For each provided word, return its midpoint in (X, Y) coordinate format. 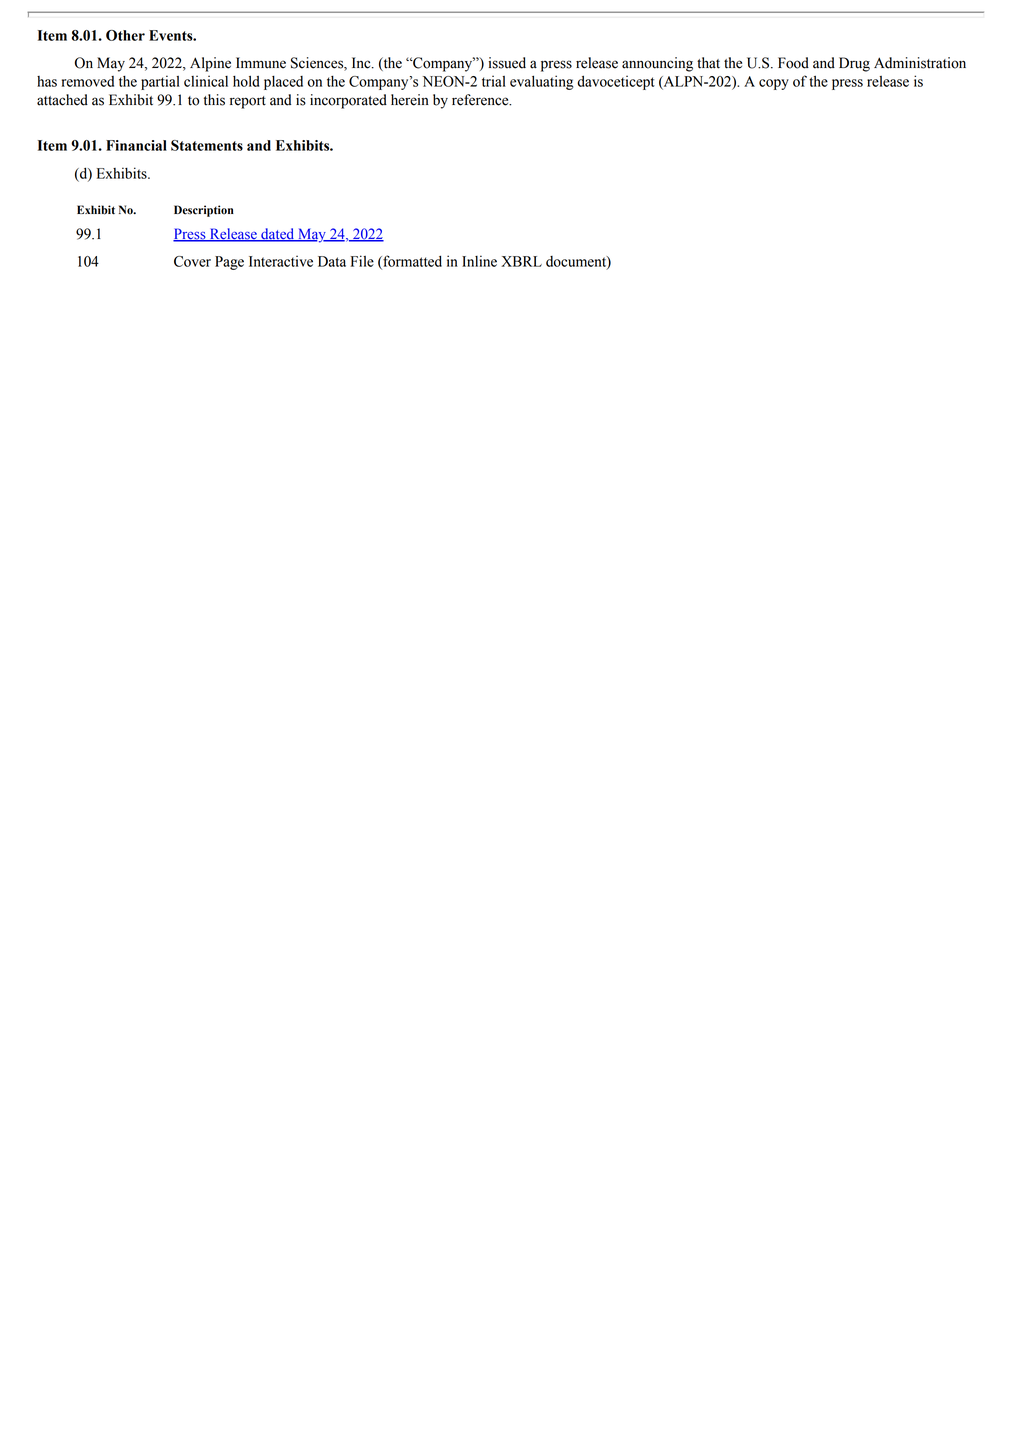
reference (481, 100)
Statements (207, 145)
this (214, 100)
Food (793, 63)
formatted (411, 262)
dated (278, 235)
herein (410, 100)
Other (125, 35)
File (362, 261)
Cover (192, 261)
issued (507, 63)
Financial (136, 145)
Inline (479, 261)
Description (204, 211)
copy (774, 84)
